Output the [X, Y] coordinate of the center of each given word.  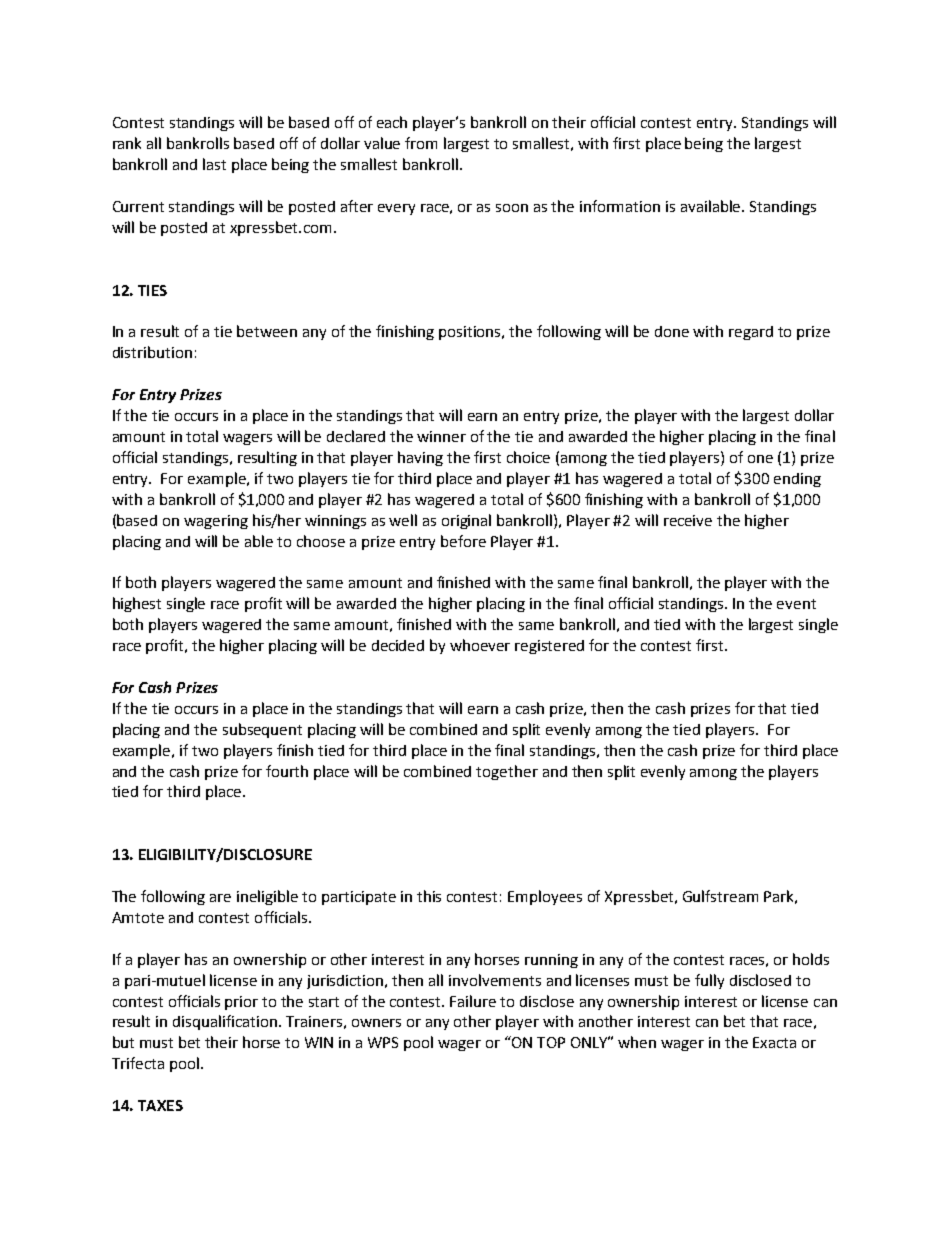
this [429, 896]
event [796, 604]
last [214, 164]
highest [137, 604]
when [637, 1042]
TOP [551, 1042]
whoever [480, 645]
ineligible [267, 897]
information [620, 206]
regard [751, 333]
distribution [152, 352]
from [421, 143]
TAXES [160, 1105]
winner [441, 436]
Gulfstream [720, 896]
